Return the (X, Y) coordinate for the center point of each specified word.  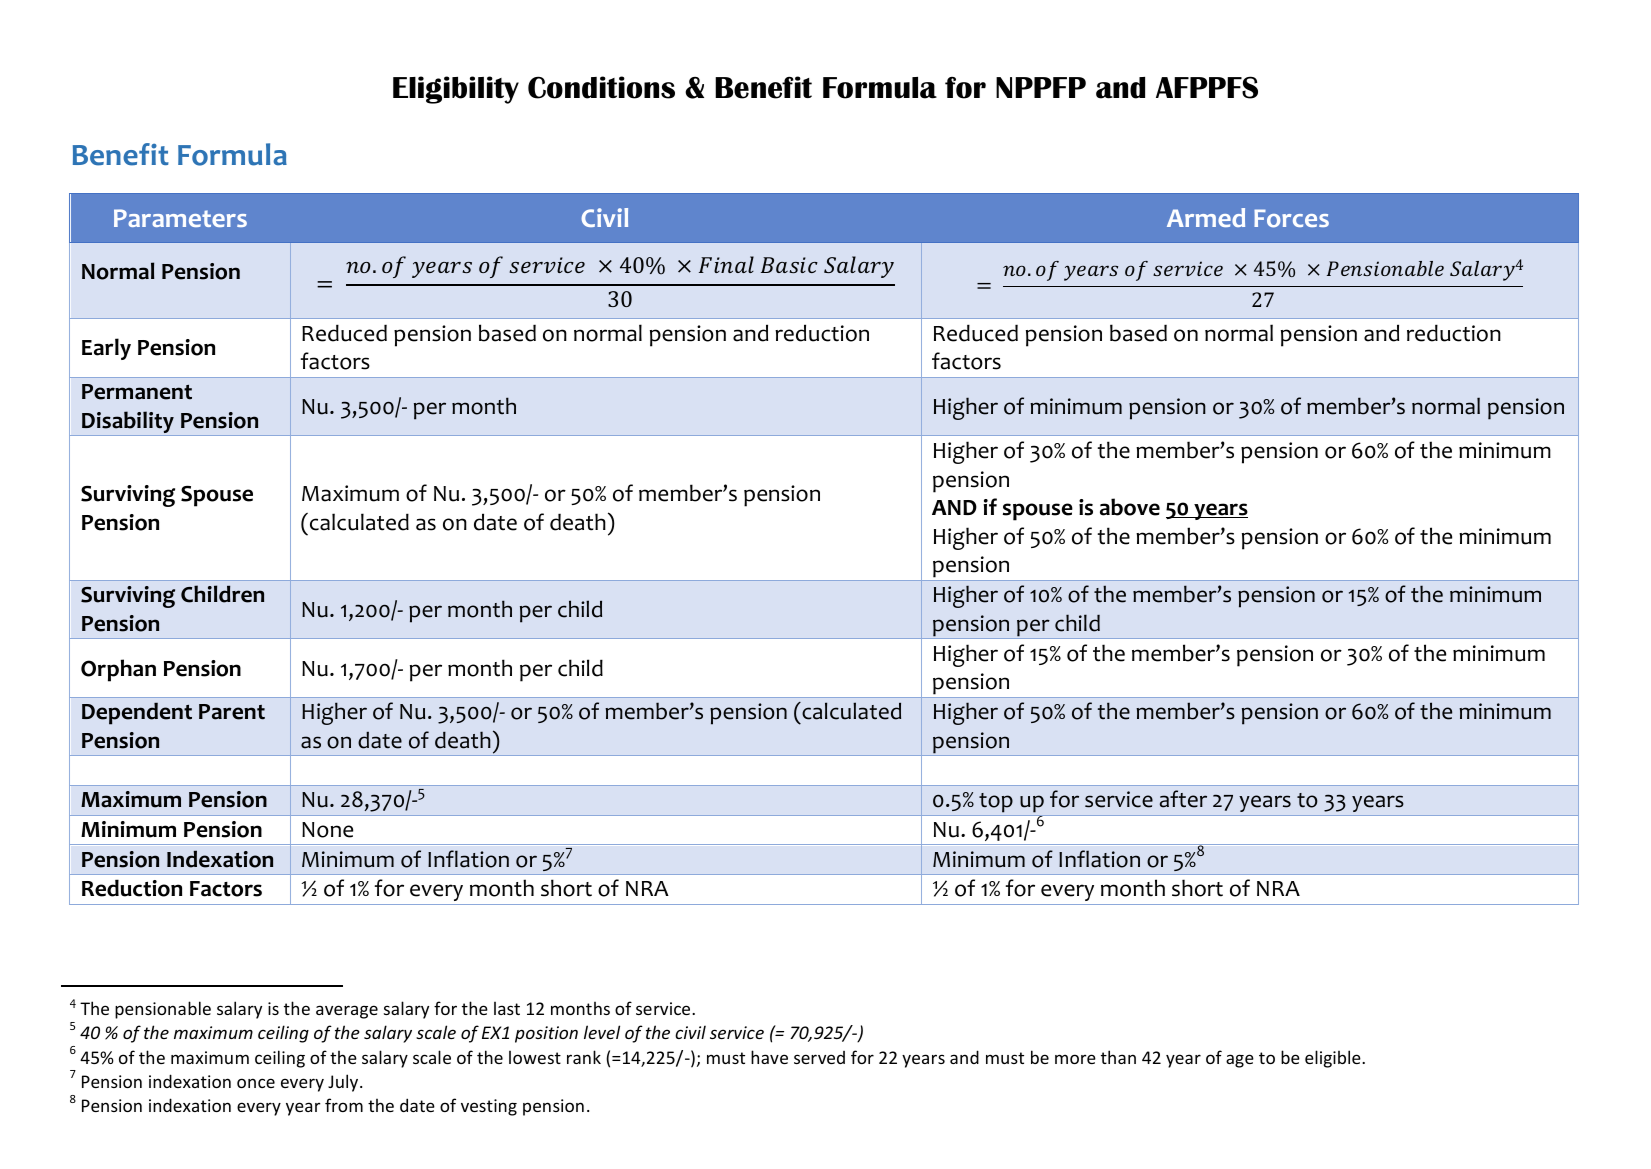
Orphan (118, 670)
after (1183, 799)
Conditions (601, 87)
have (769, 1057)
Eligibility (456, 90)
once (256, 1083)
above (1130, 507)
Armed (1206, 217)
